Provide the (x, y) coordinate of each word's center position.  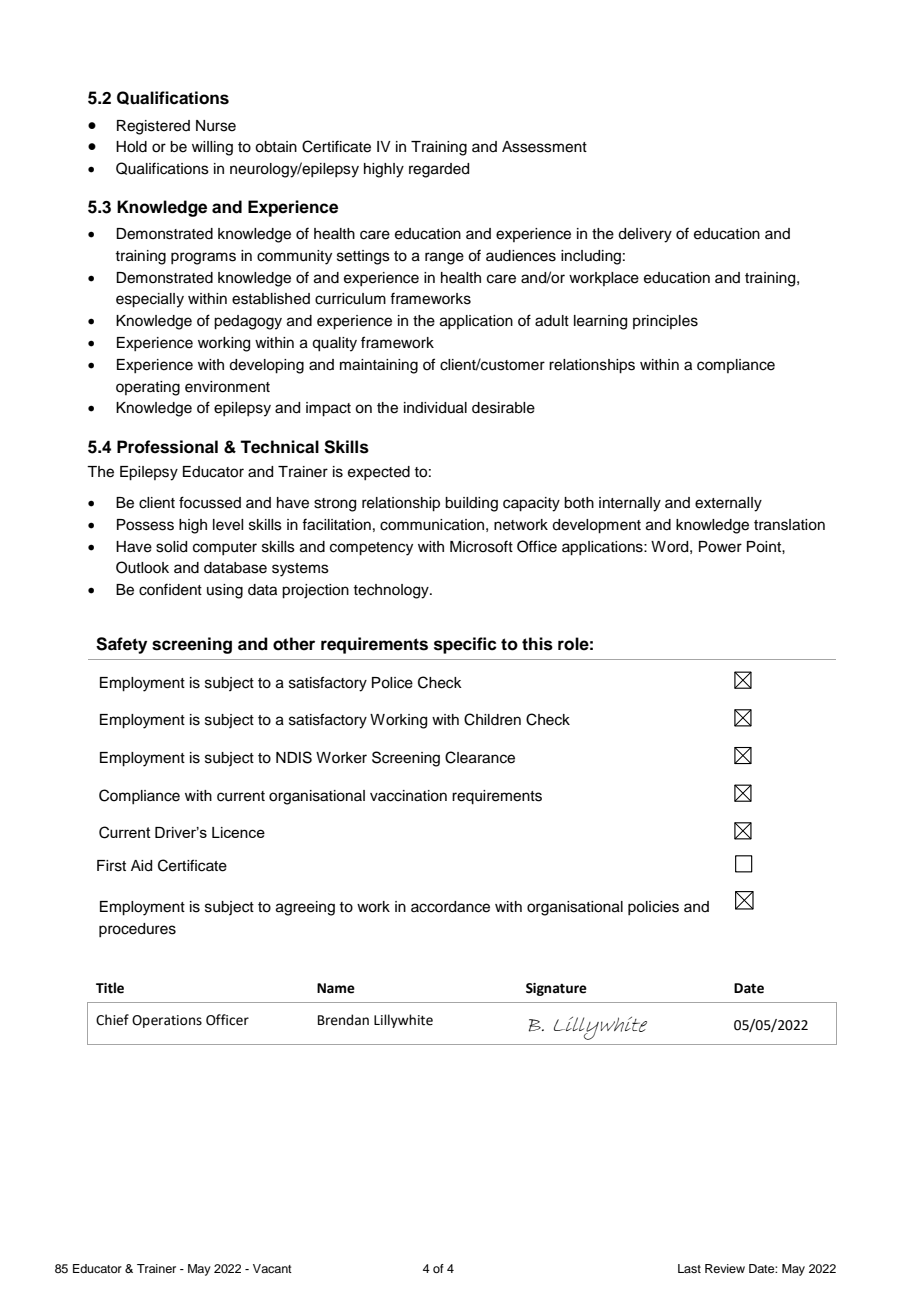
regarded (439, 170)
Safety (121, 645)
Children (492, 719)
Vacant (272, 1268)
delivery (645, 235)
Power (720, 547)
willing (212, 148)
